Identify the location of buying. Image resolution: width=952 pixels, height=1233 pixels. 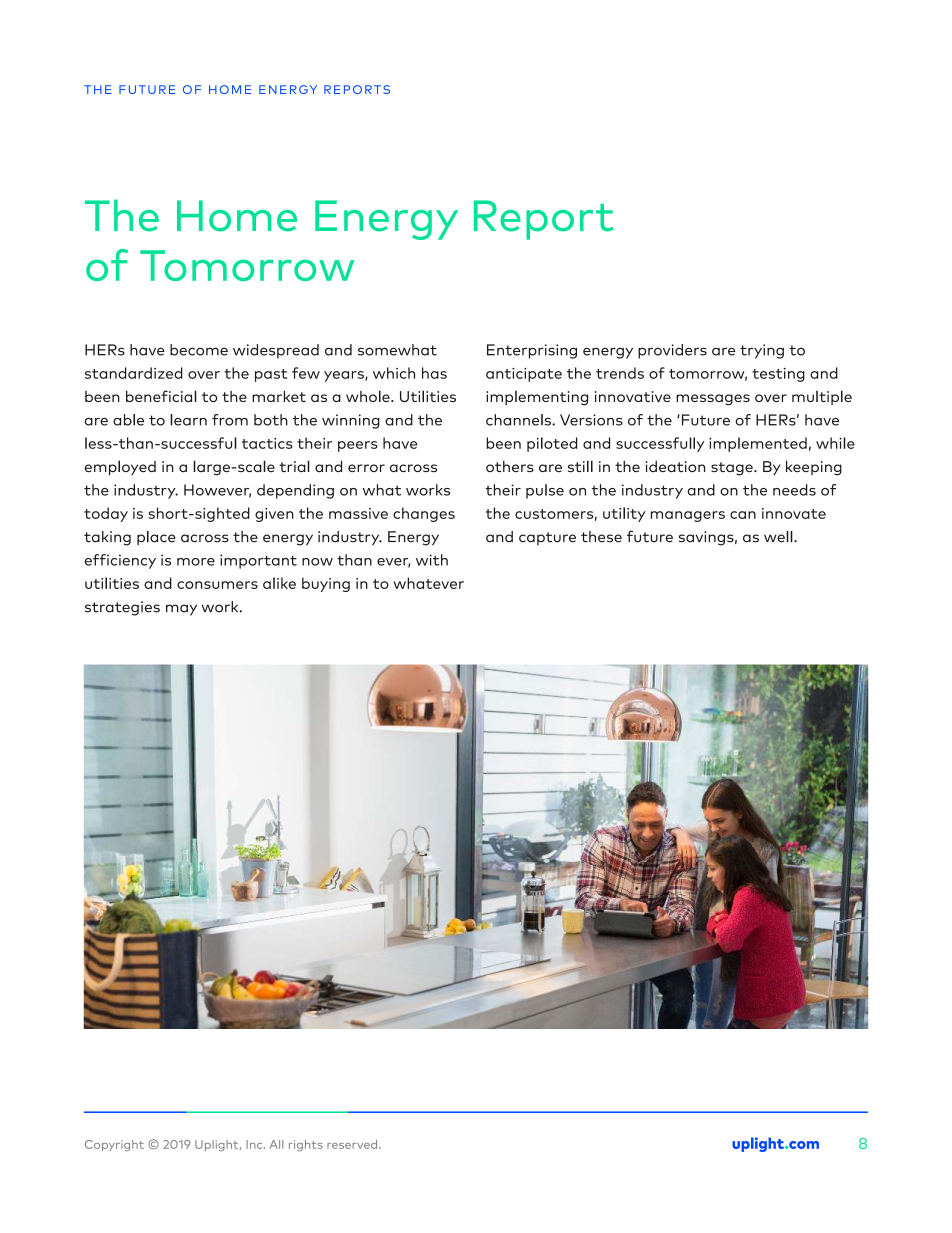
(326, 584).
